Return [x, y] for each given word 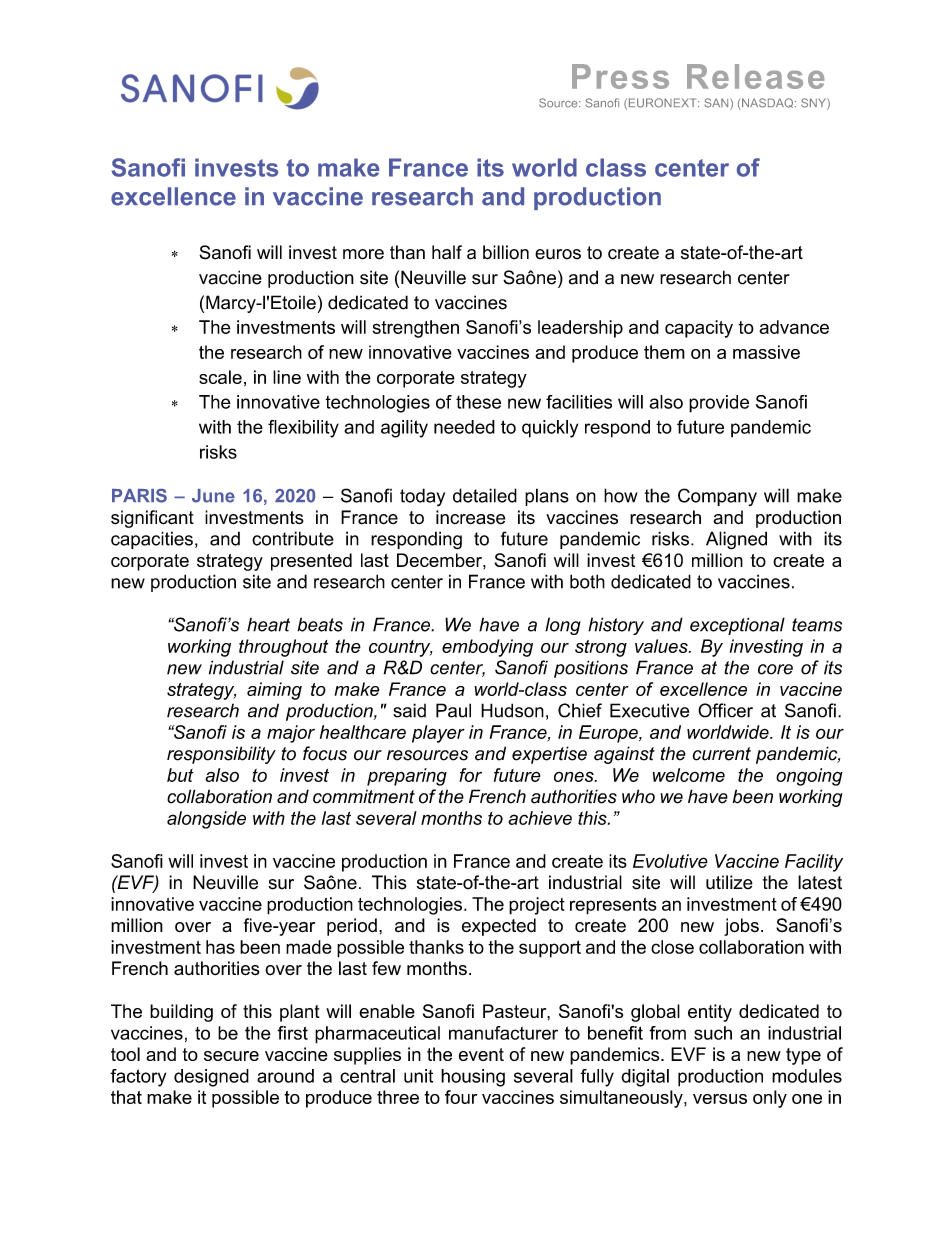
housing [473, 1078]
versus [720, 1099]
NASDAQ [768, 104]
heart [268, 625]
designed [211, 1078]
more [363, 254]
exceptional [737, 626]
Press [620, 76]
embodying [487, 648]
